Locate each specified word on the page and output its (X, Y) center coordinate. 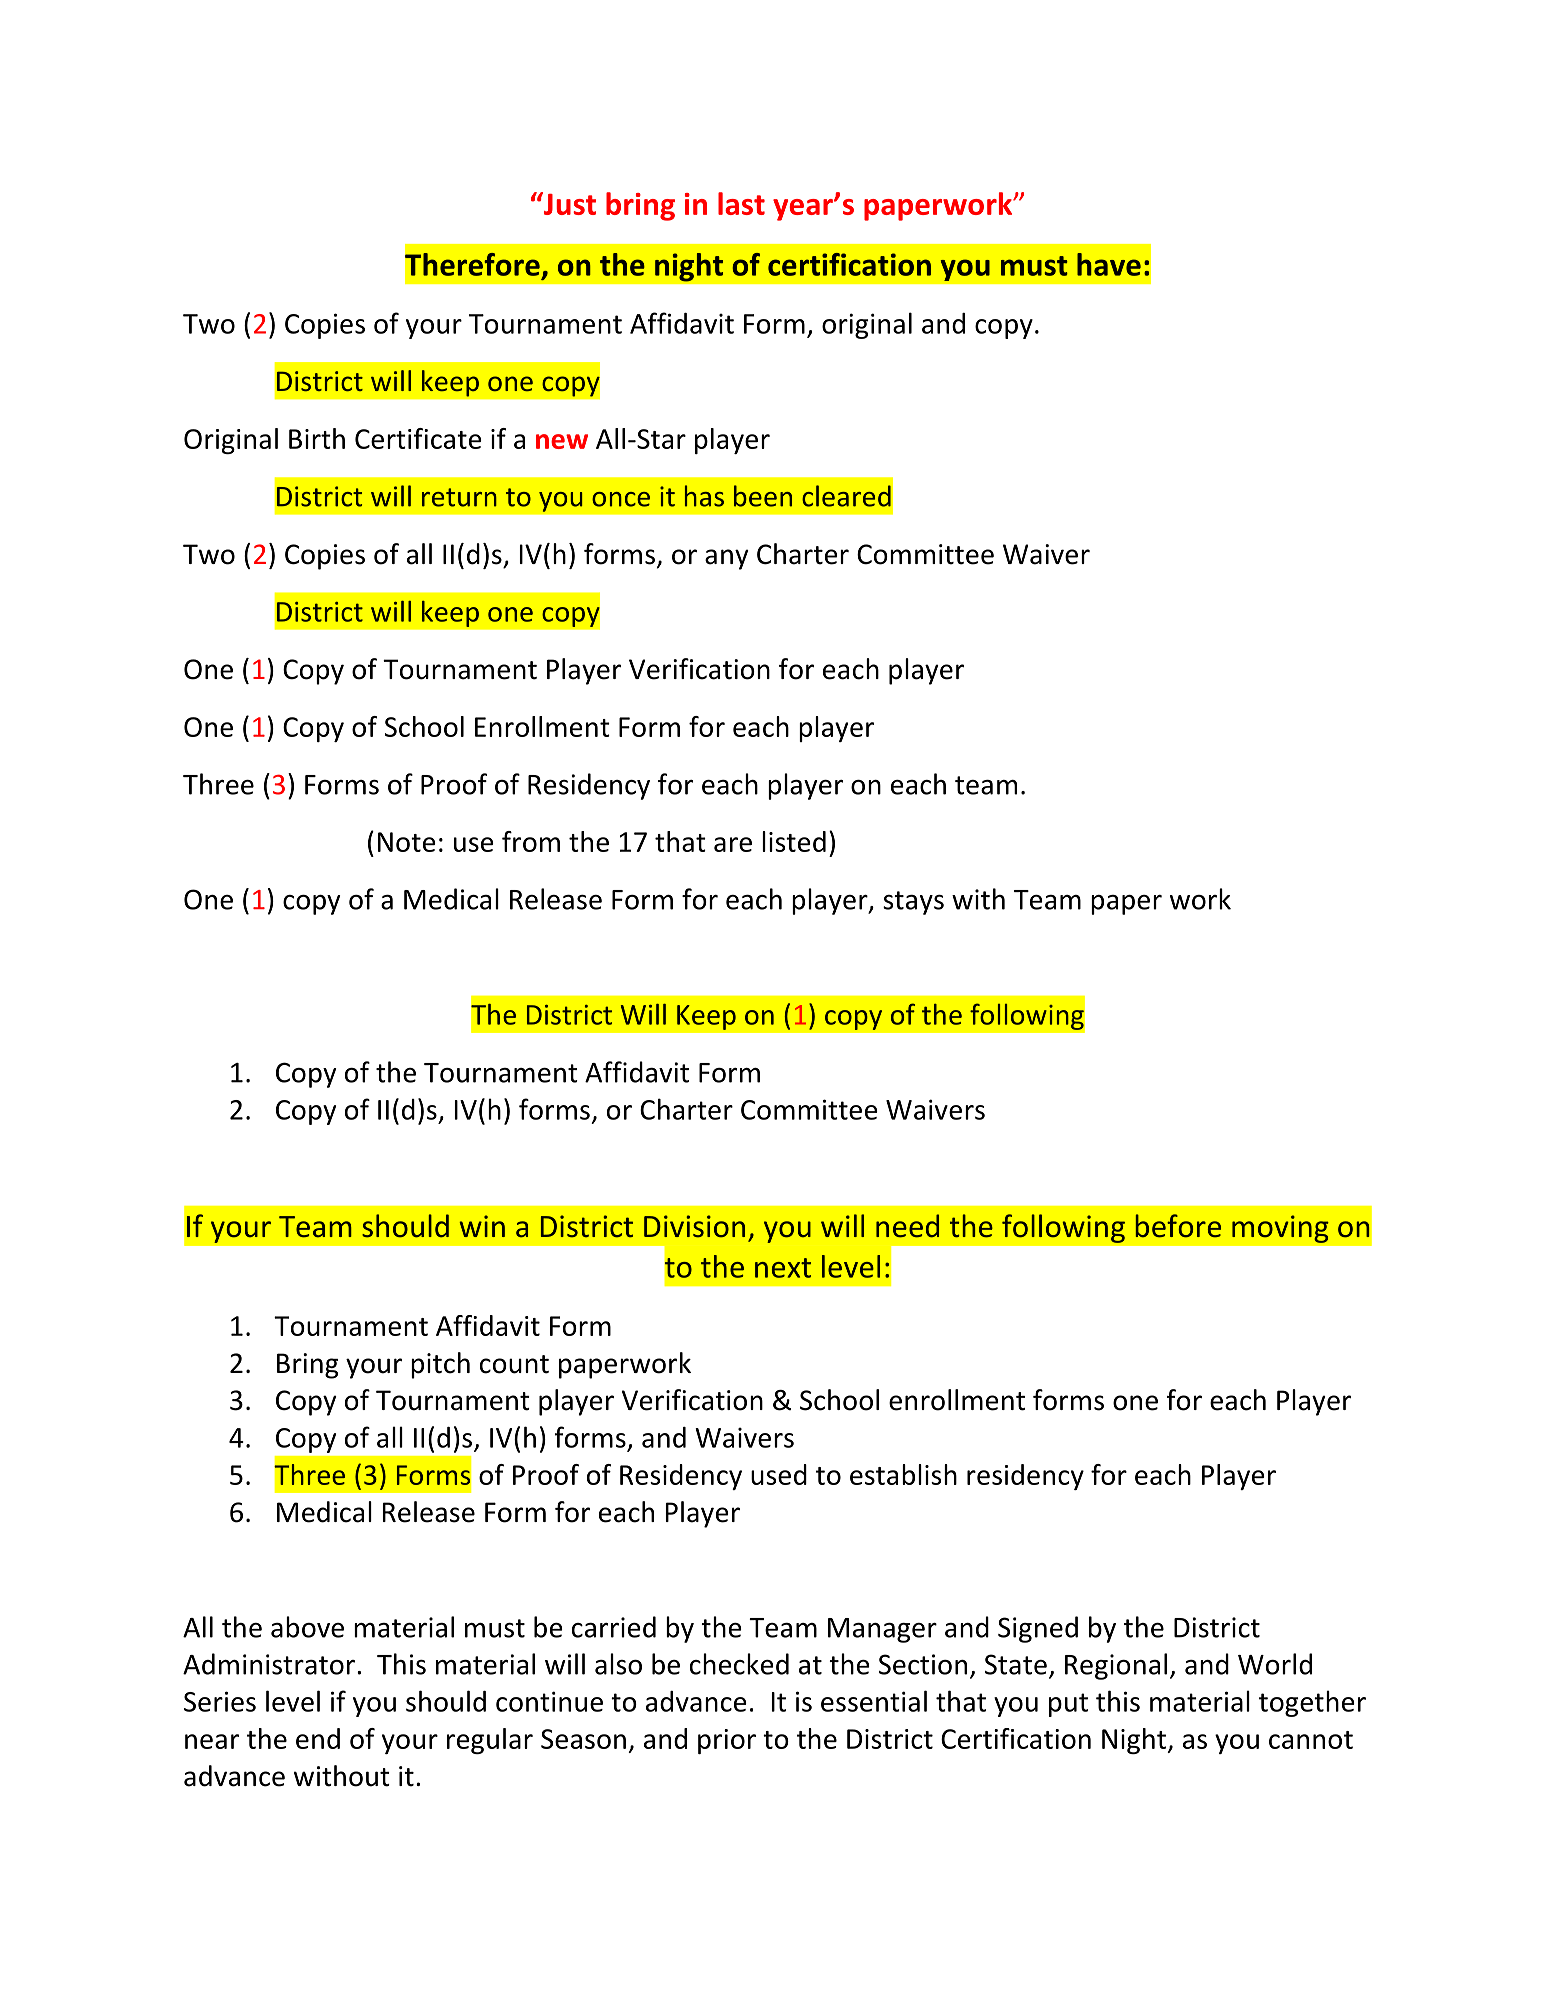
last (741, 203)
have (1109, 264)
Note (407, 842)
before (1178, 1226)
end (318, 1738)
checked (739, 1664)
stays (913, 903)
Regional (1116, 1666)
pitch (440, 1365)
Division (694, 1226)
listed (794, 841)
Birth (317, 438)
